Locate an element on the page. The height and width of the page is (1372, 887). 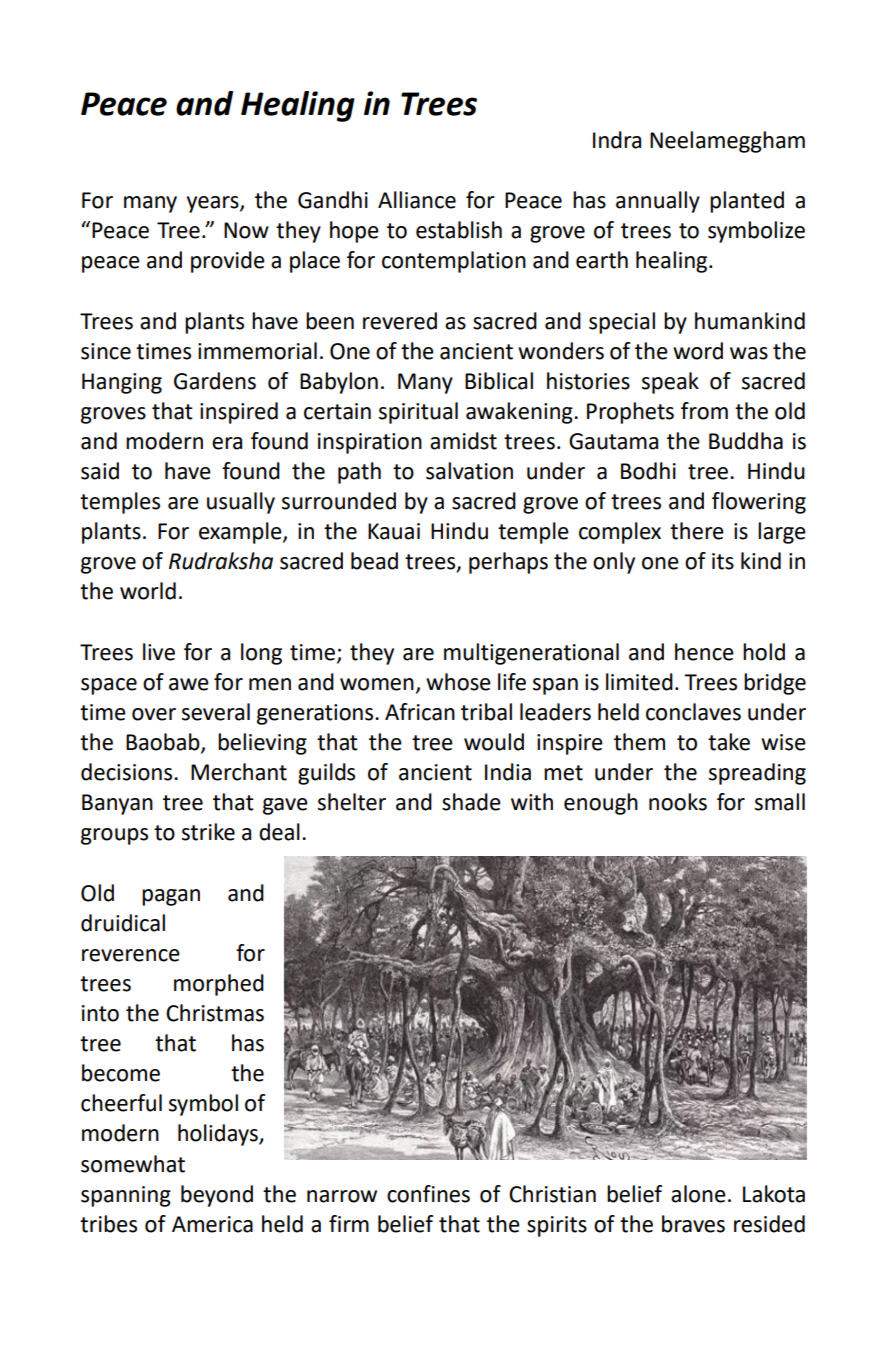
strike is located at coordinates (208, 832).
